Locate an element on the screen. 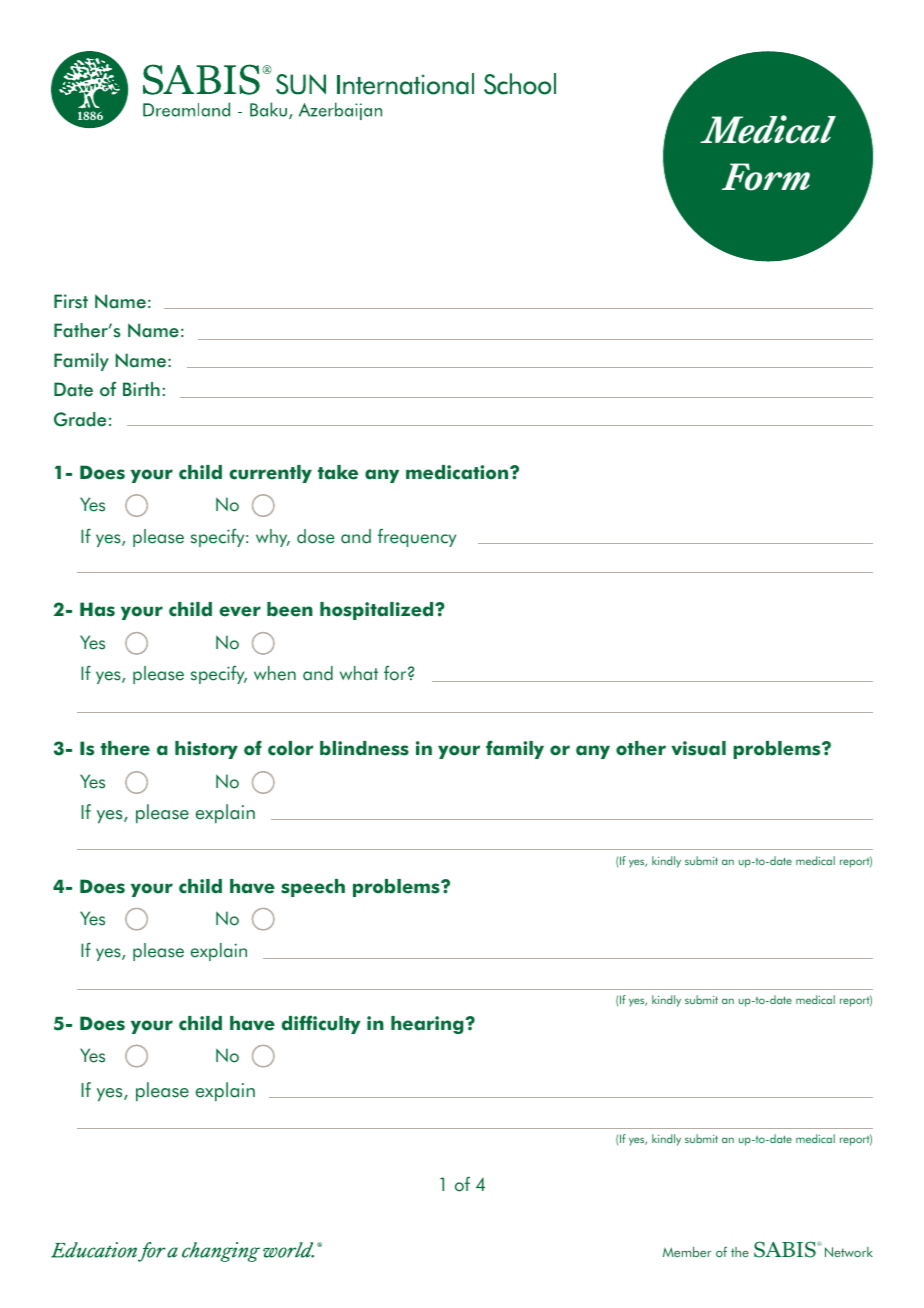 The height and width of the screenshot is (1308, 924). Member is located at coordinates (687, 1252).
